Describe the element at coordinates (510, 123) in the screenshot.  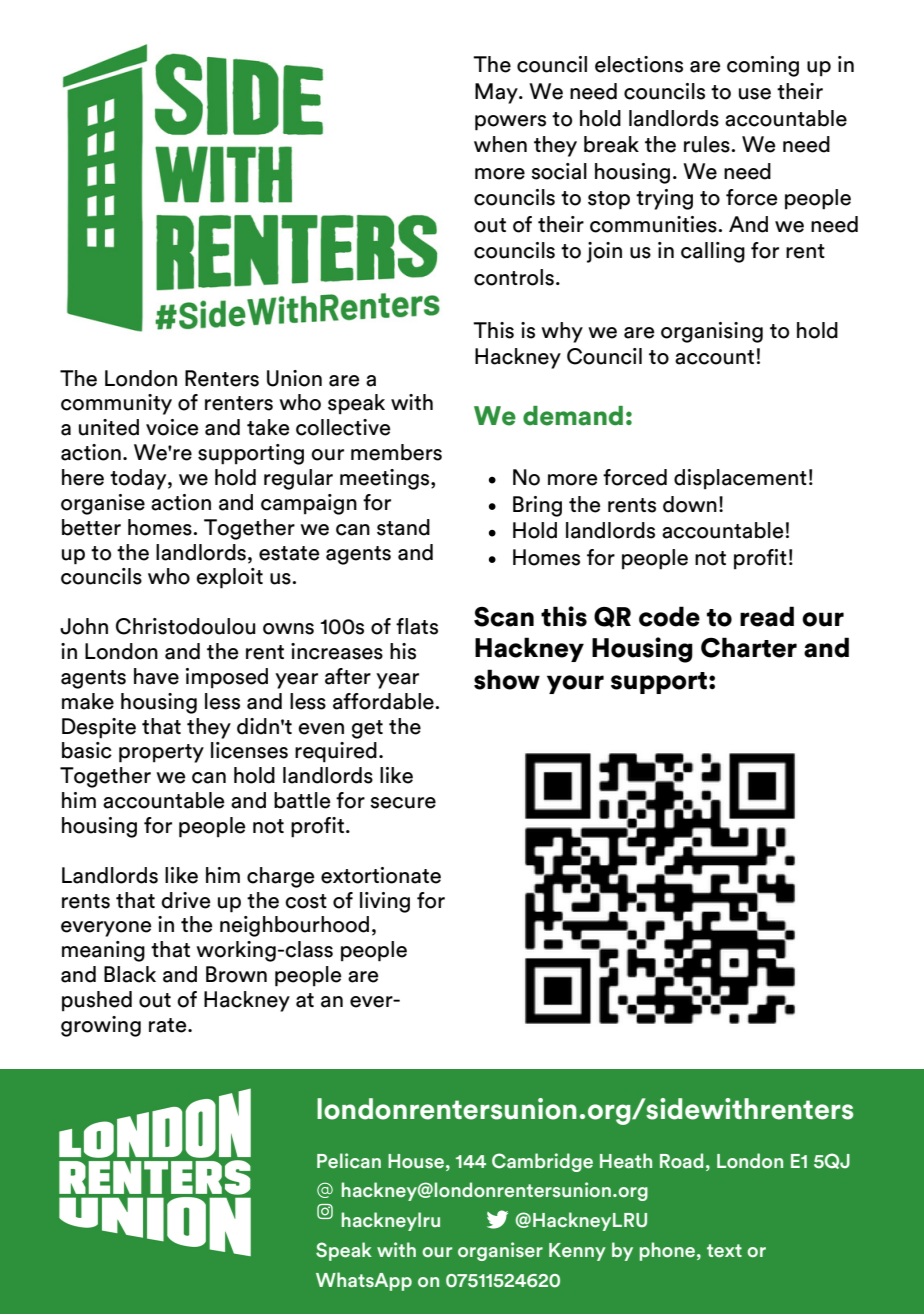
I see `powers` at that location.
